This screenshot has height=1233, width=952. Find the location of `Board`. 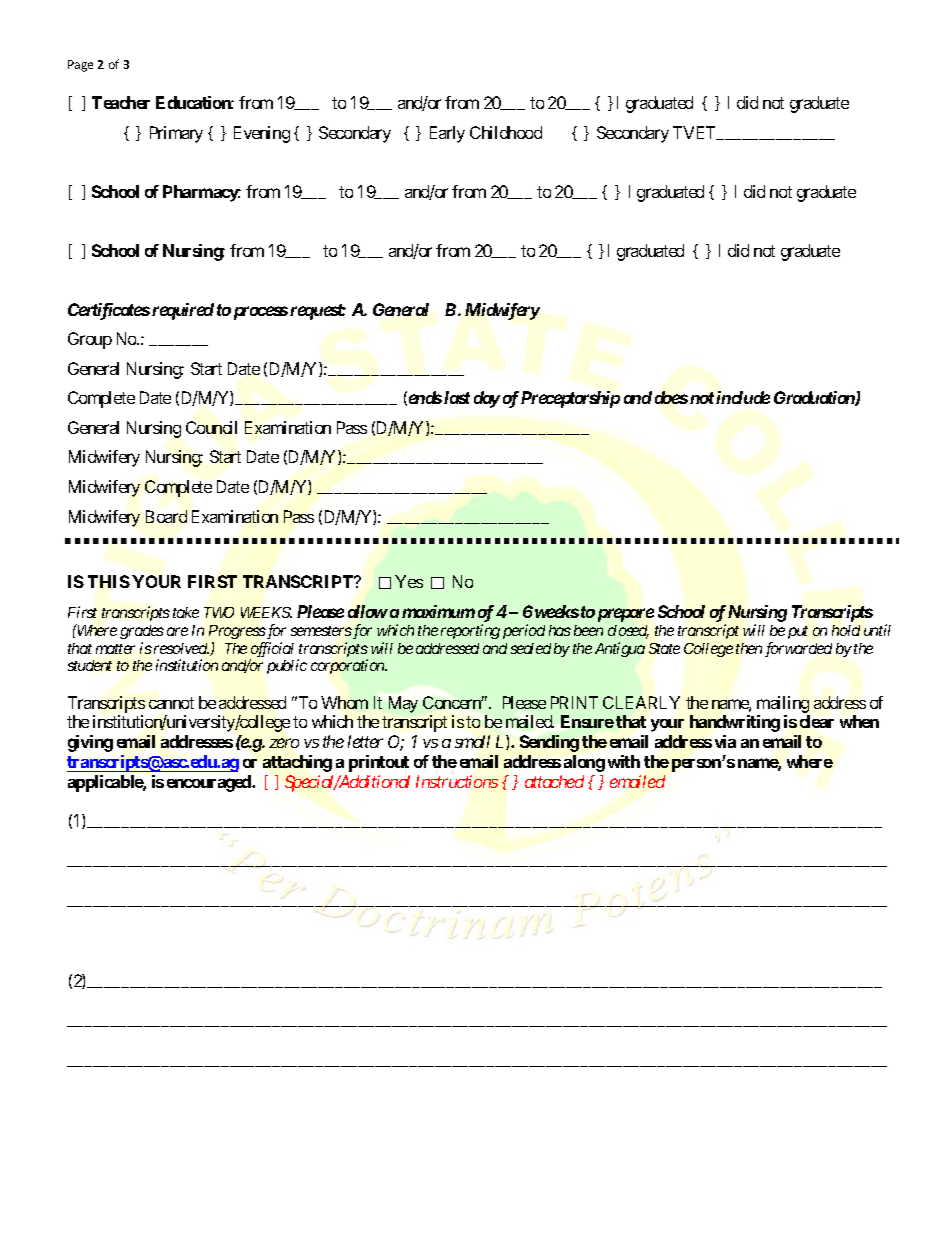

Board is located at coordinates (166, 516).
